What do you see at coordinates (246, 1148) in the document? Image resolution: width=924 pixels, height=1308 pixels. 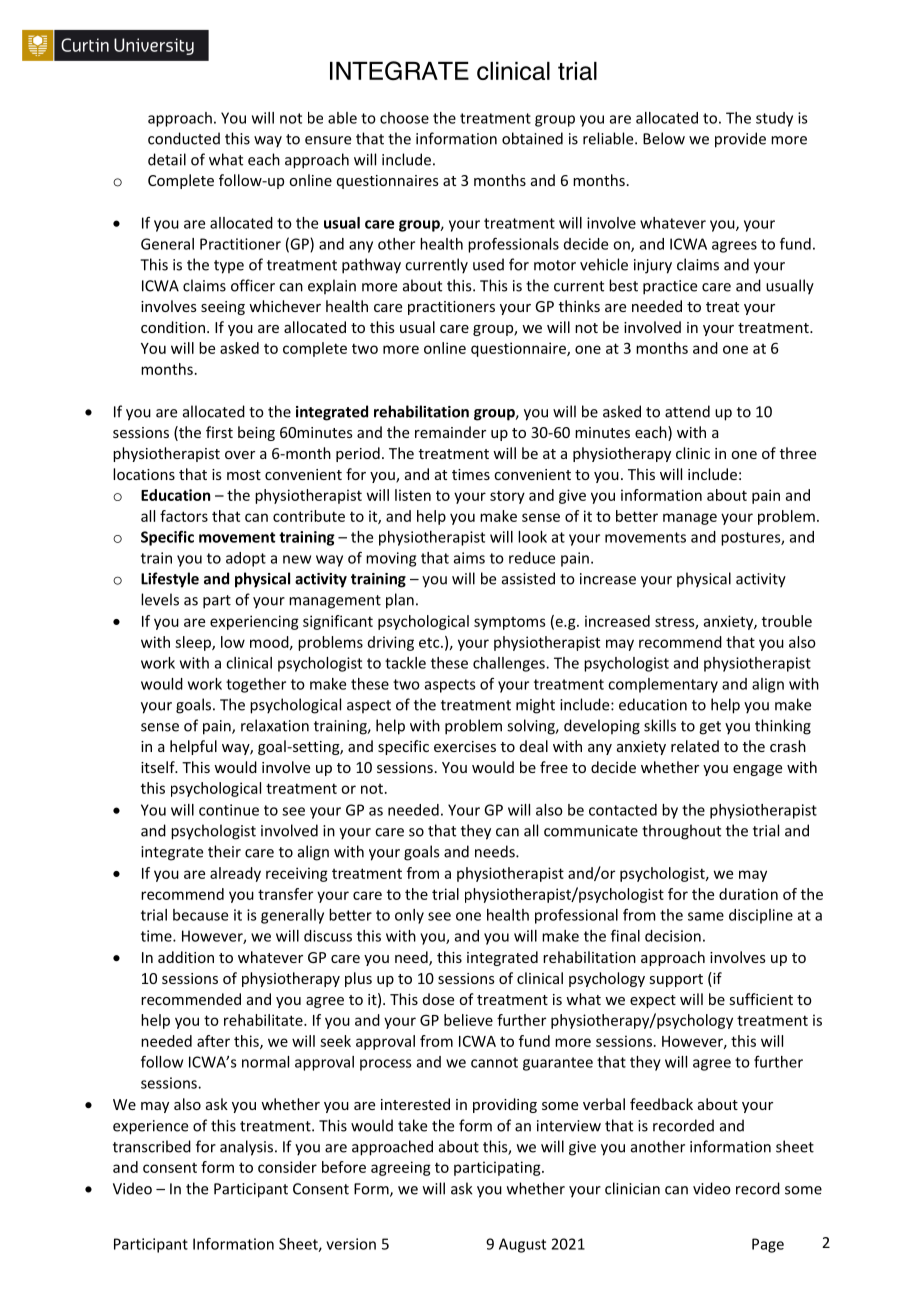 I see `analysis` at bounding box center [246, 1148].
